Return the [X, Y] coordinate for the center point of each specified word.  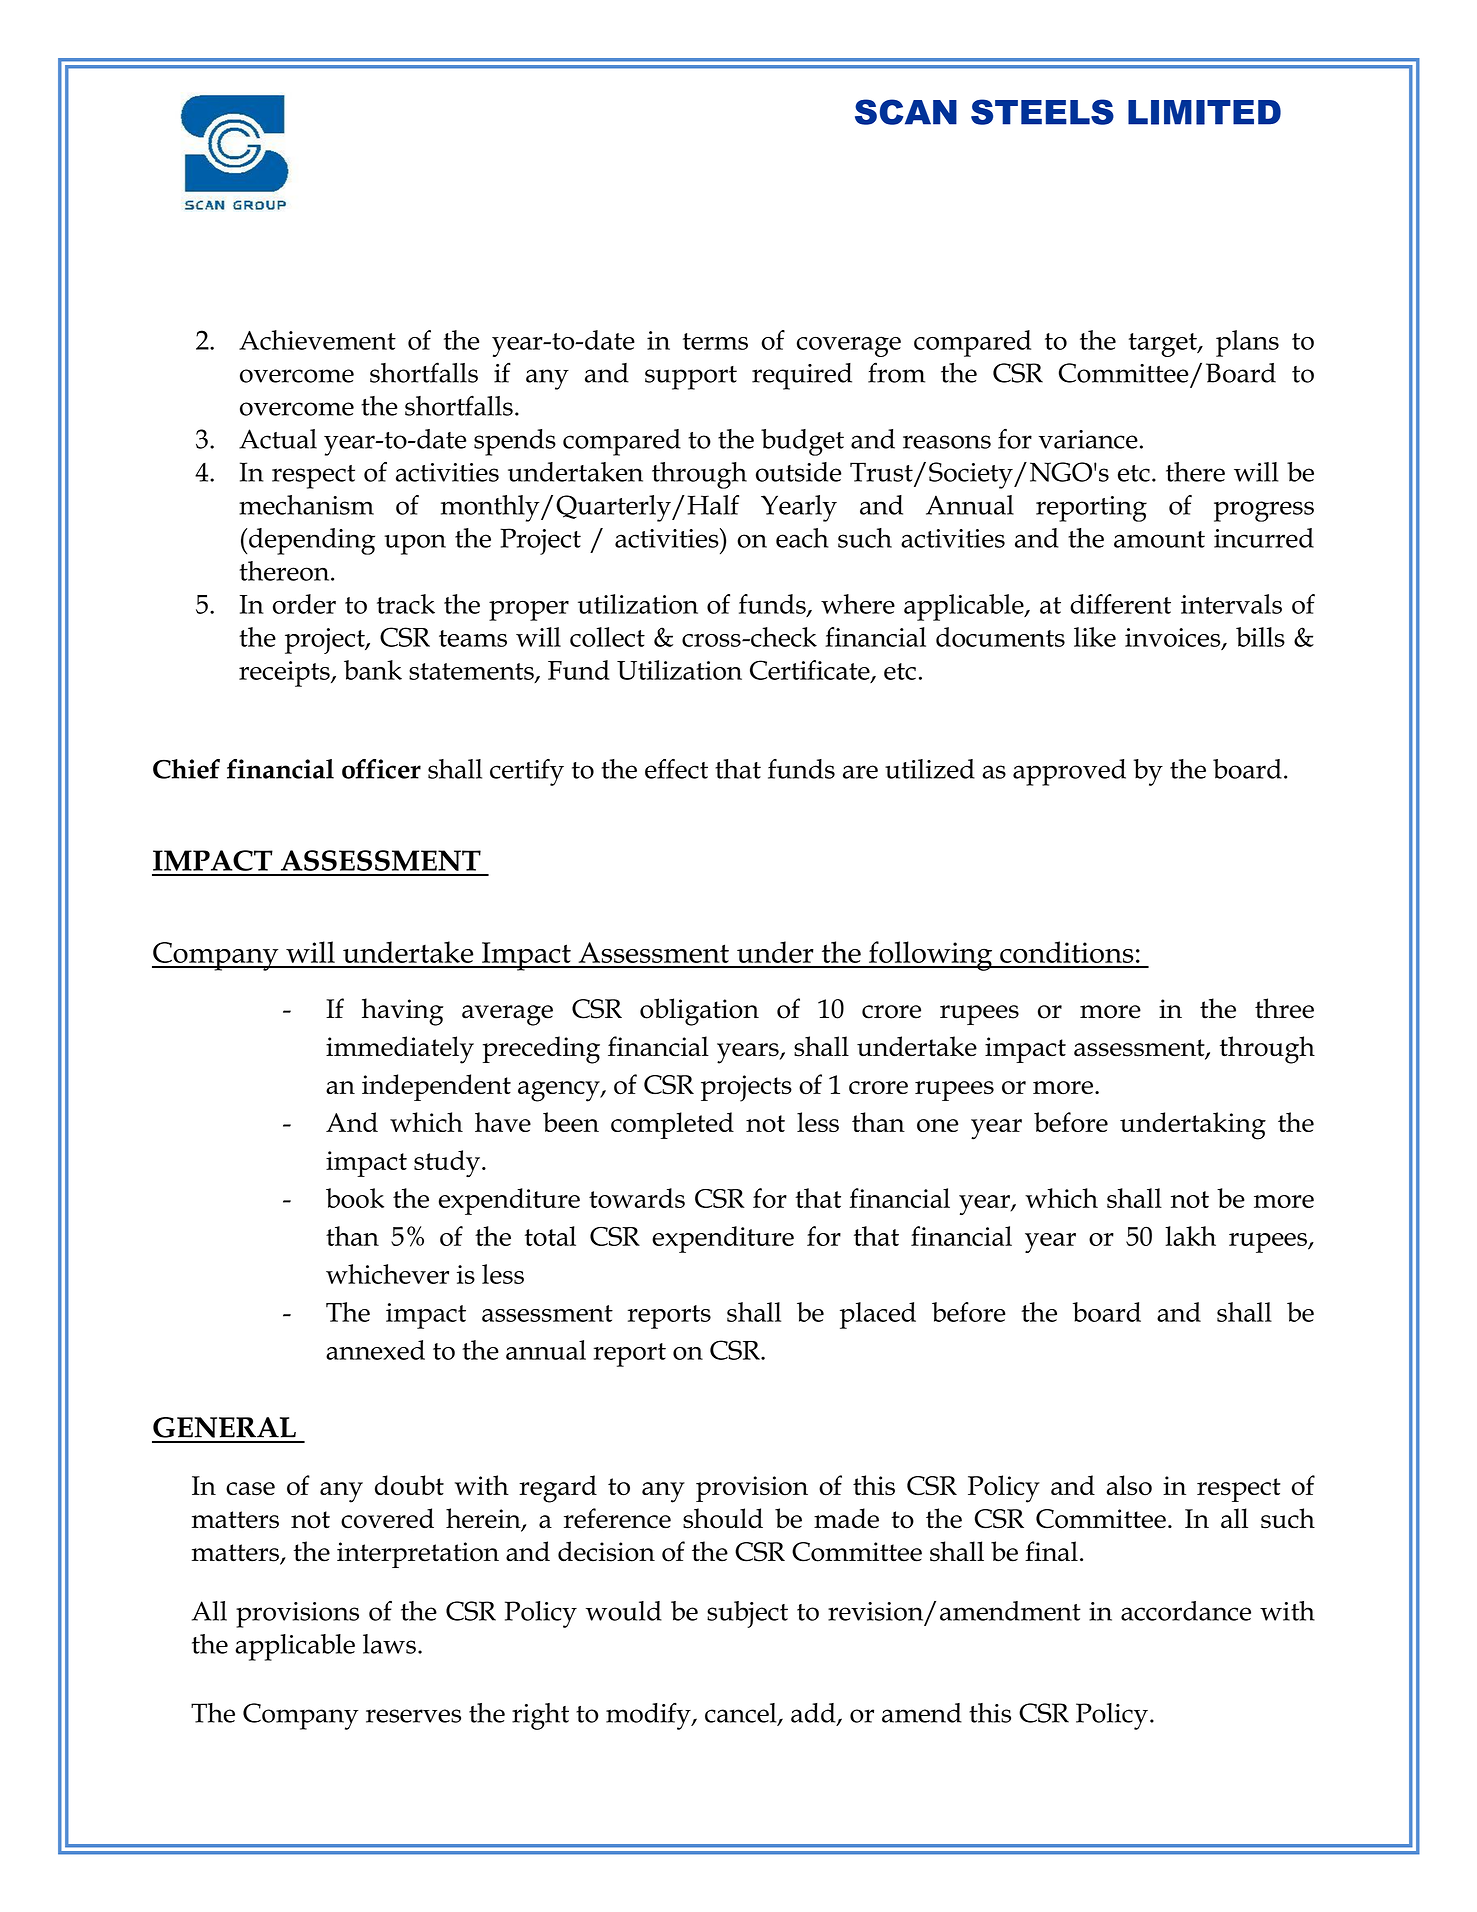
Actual [278, 439]
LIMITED [1204, 112]
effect [676, 769]
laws [389, 1644]
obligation [699, 1012]
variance [1088, 439]
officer [381, 769]
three [1284, 1008]
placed [878, 1315]
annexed [375, 1350]
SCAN [906, 112]
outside [798, 472]
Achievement [317, 340]
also [1129, 1485]
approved [1069, 772]
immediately [400, 1050]
